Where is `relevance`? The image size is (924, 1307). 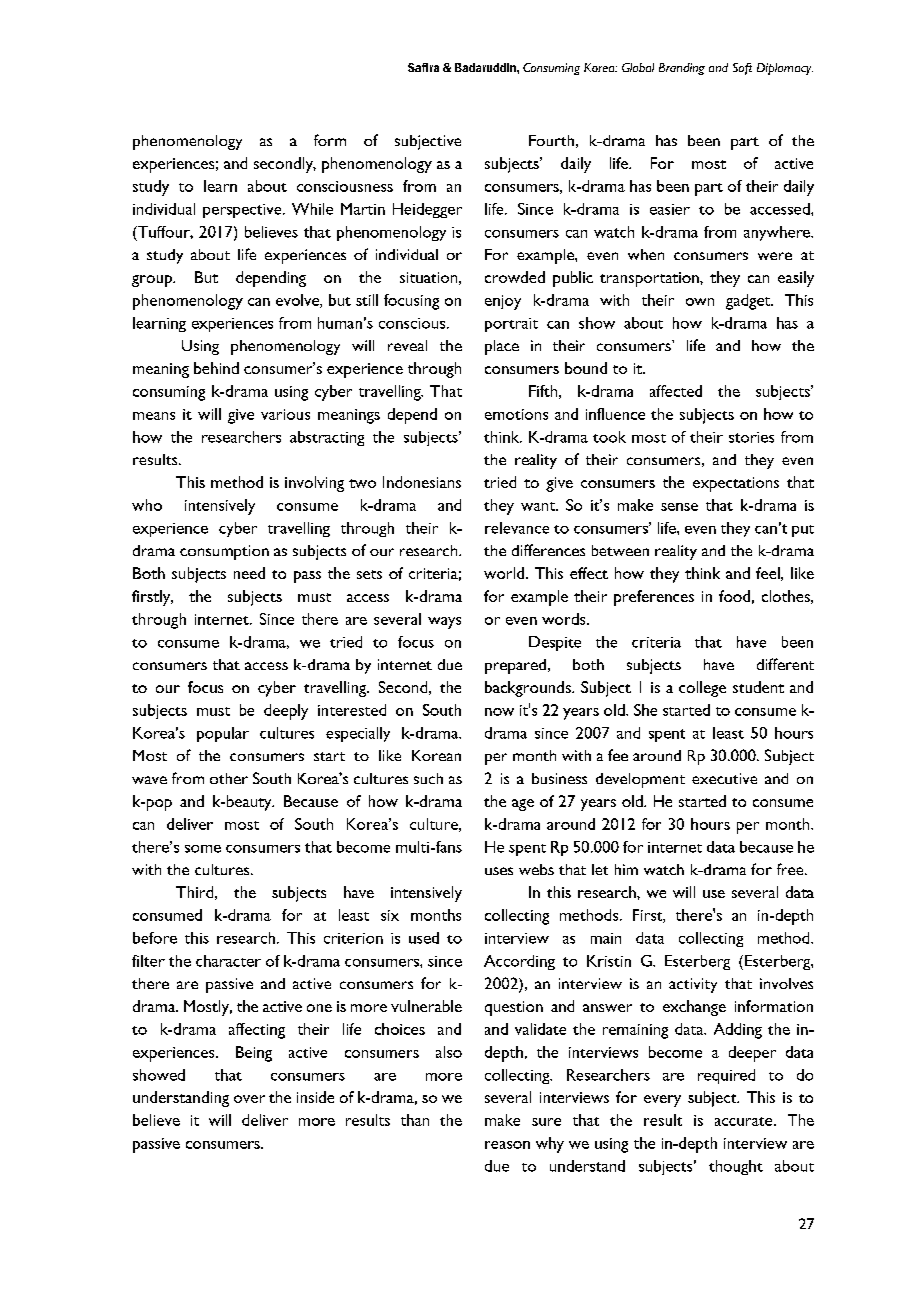
relevance is located at coordinates (517, 528).
